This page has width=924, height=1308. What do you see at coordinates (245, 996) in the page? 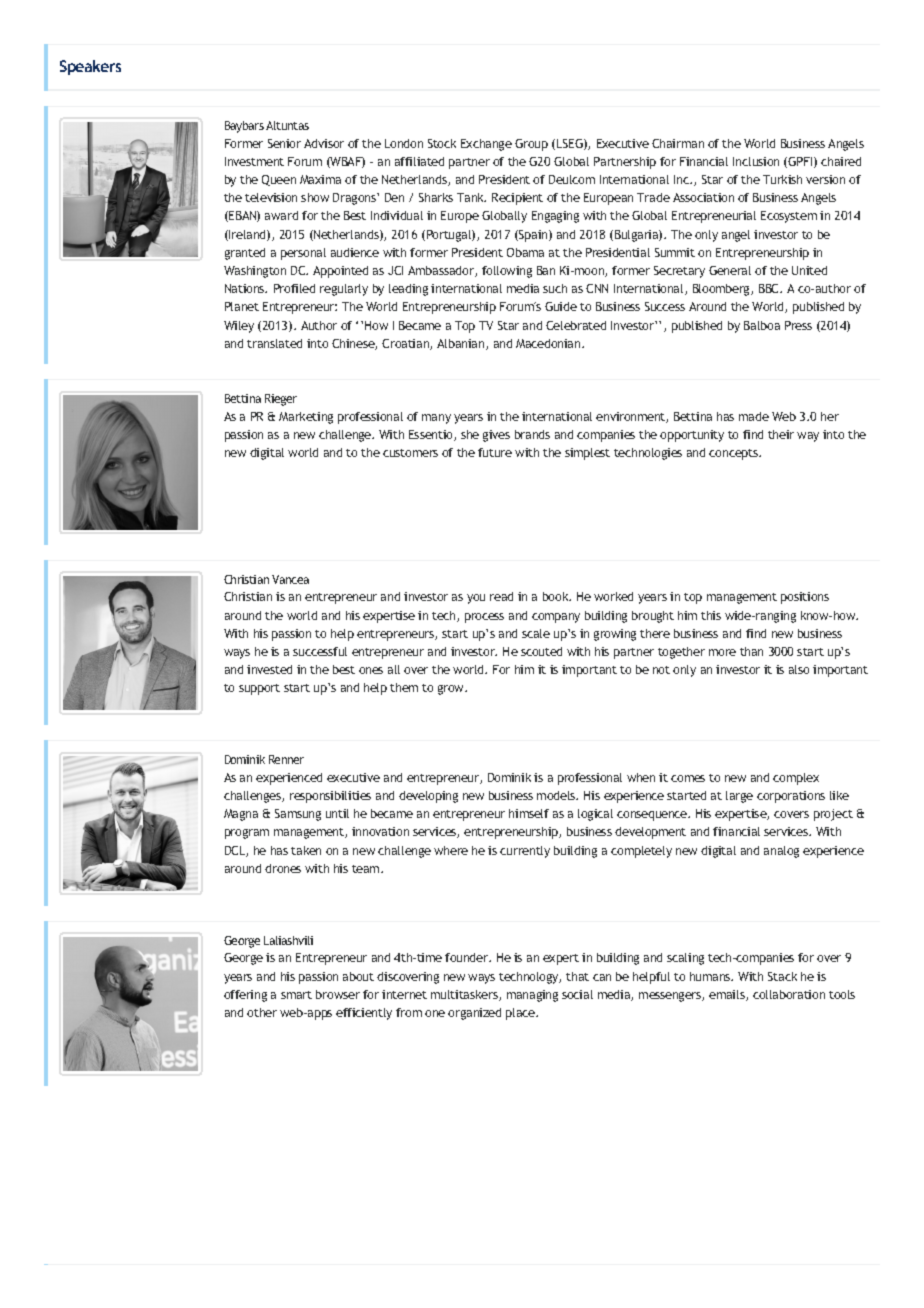
I see `offering` at bounding box center [245, 996].
